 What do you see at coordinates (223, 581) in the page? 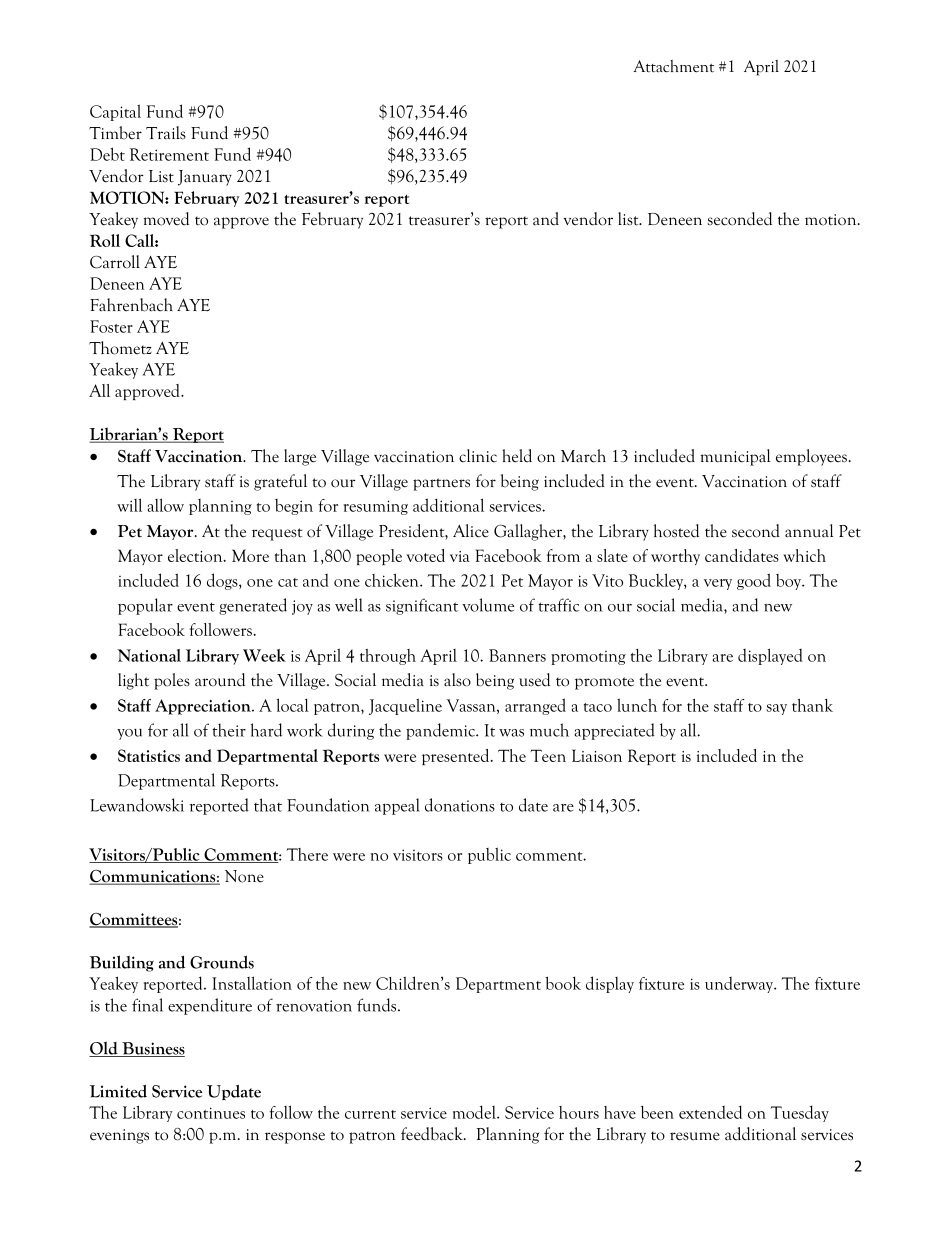
I see `dogs` at bounding box center [223, 581].
